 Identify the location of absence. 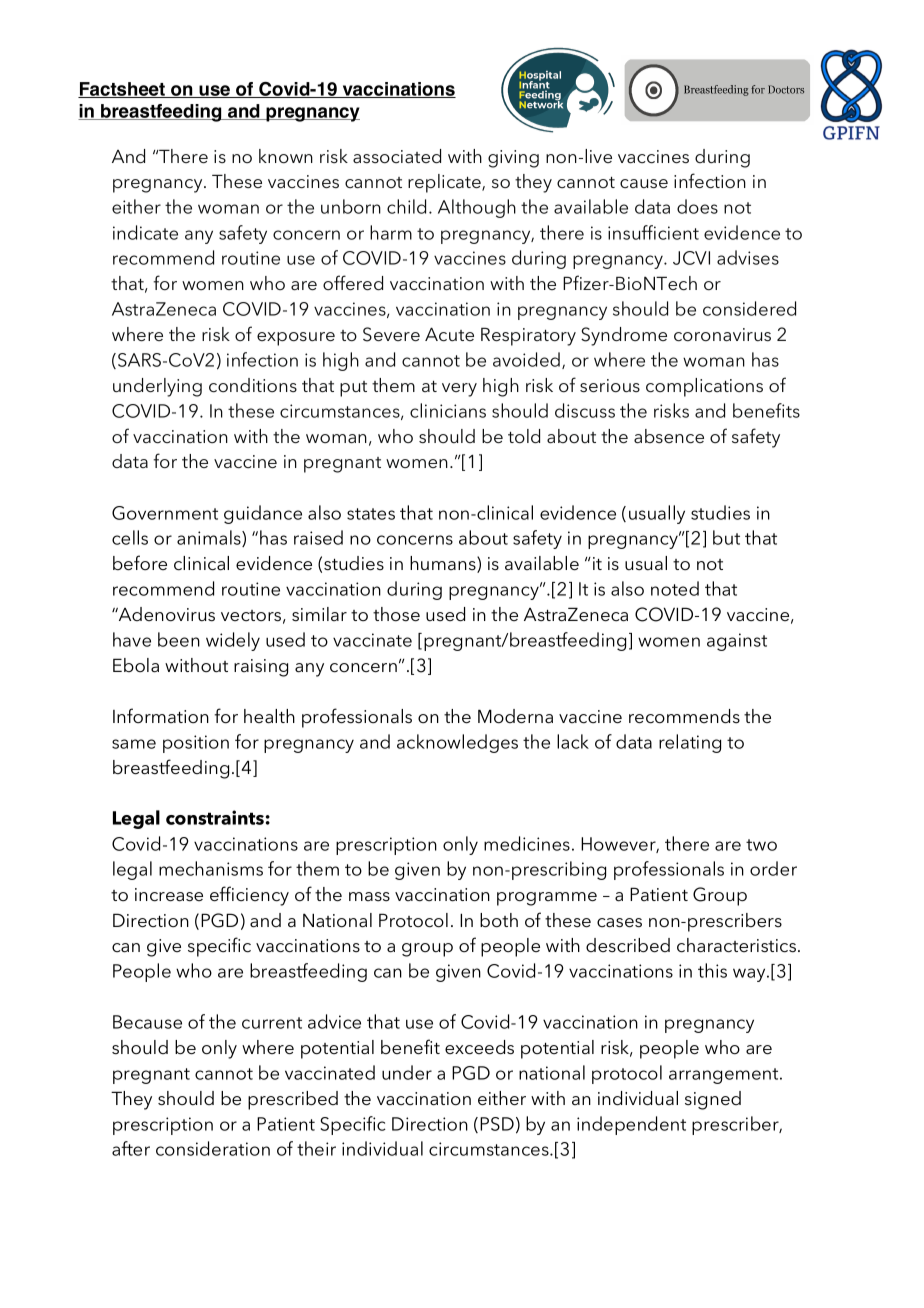
(669, 436).
